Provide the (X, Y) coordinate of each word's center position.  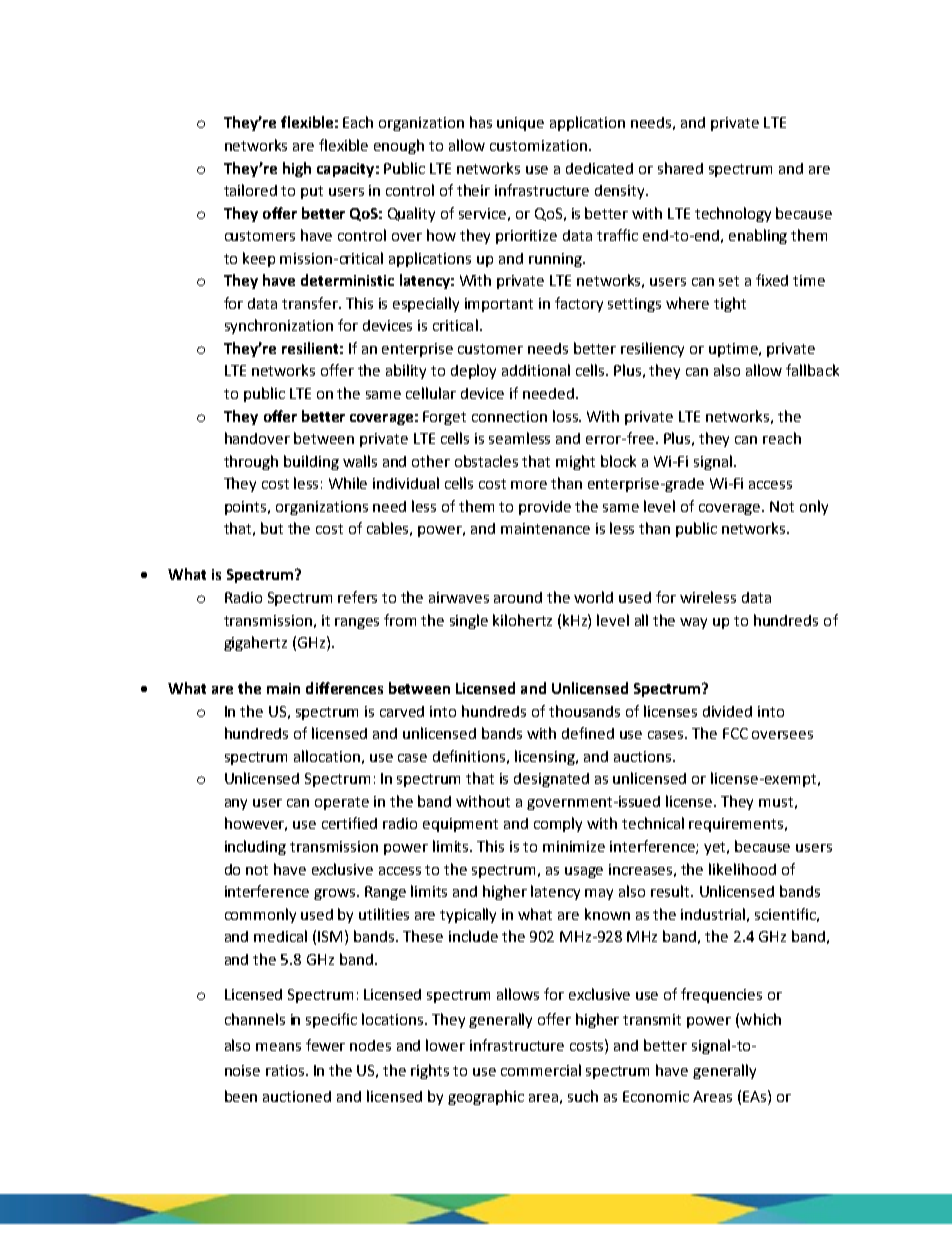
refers (357, 597)
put (312, 192)
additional (536, 370)
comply (558, 824)
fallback (812, 370)
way (693, 623)
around (518, 597)
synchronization (279, 326)
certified (349, 823)
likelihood (742, 869)
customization (538, 145)
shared (680, 168)
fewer (325, 1045)
